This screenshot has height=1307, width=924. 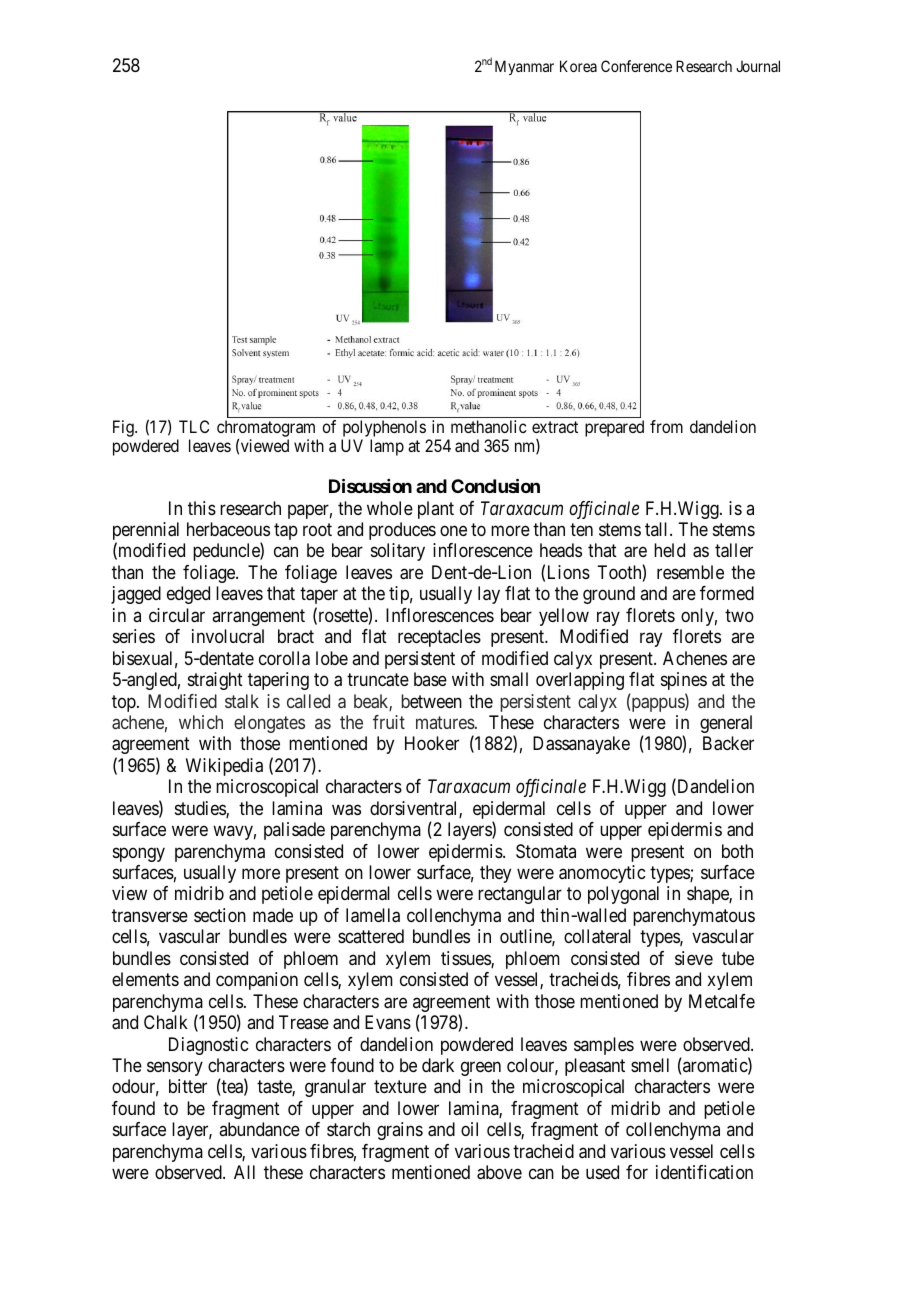 I want to click on Korea, so click(x=578, y=66).
